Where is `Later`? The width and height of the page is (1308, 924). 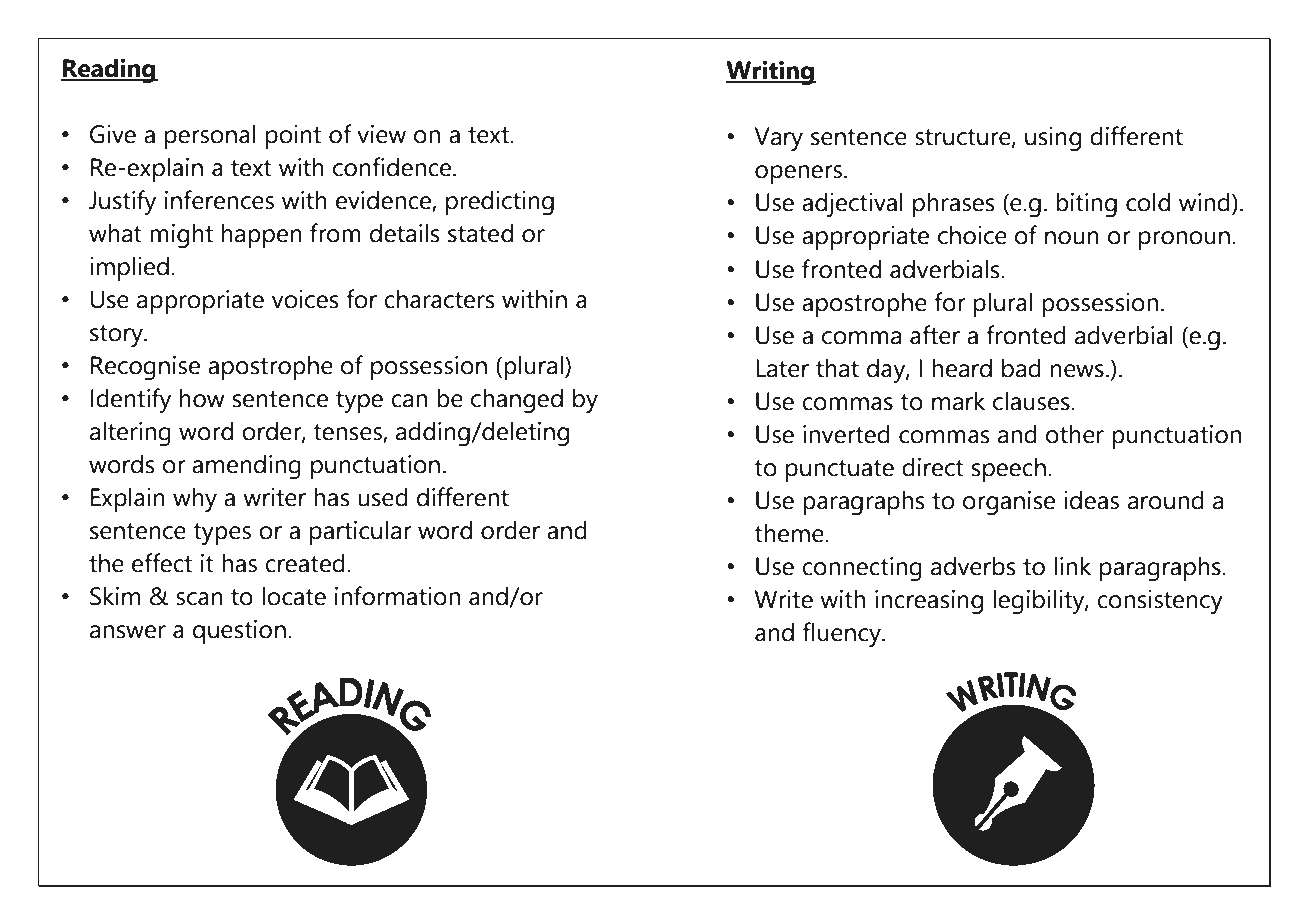
Later is located at coordinates (782, 368).
